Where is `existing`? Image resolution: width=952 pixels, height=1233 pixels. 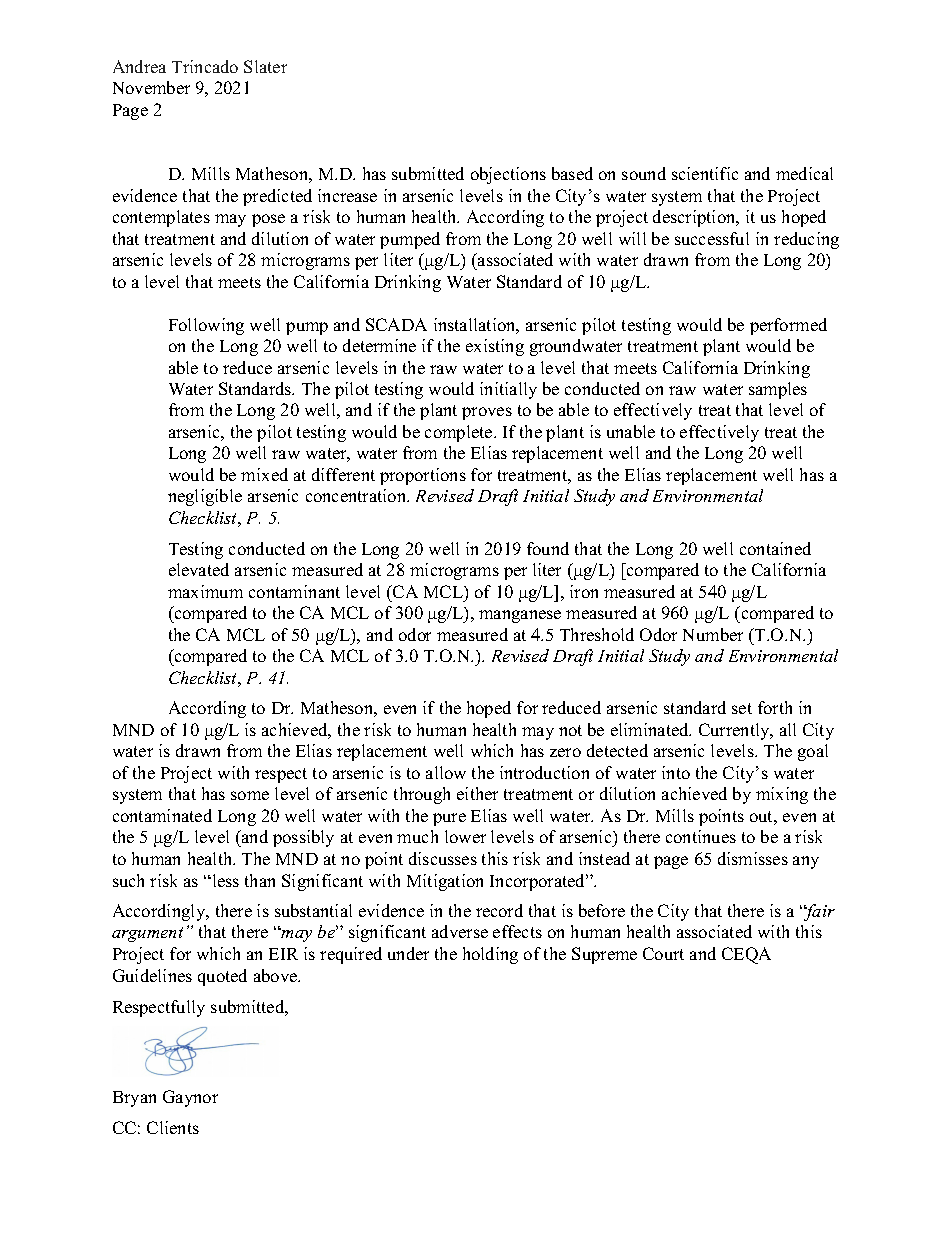
existing is located at coordinates (495, 347).
